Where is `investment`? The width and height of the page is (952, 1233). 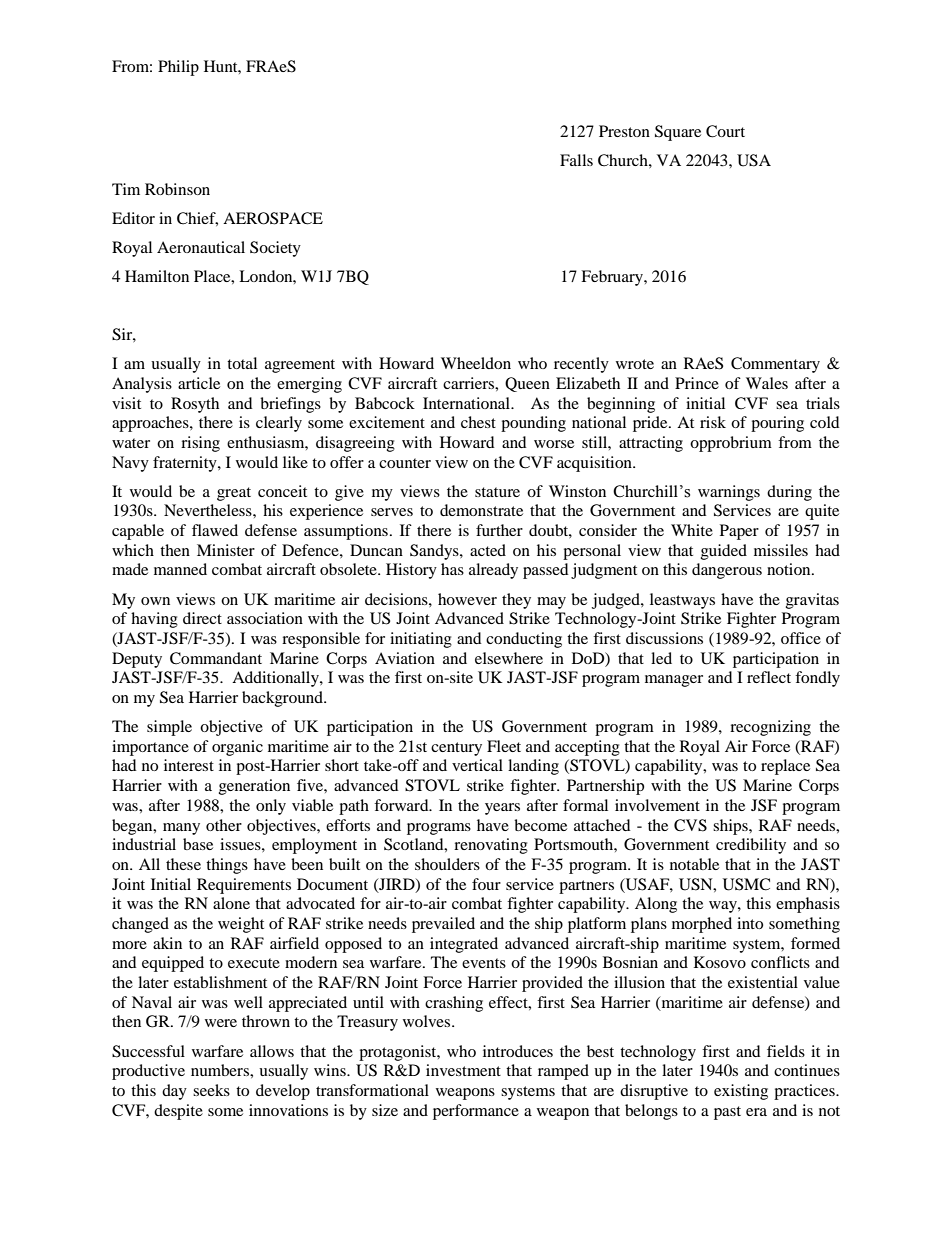 investment is located at coordinates (463, 1070).
